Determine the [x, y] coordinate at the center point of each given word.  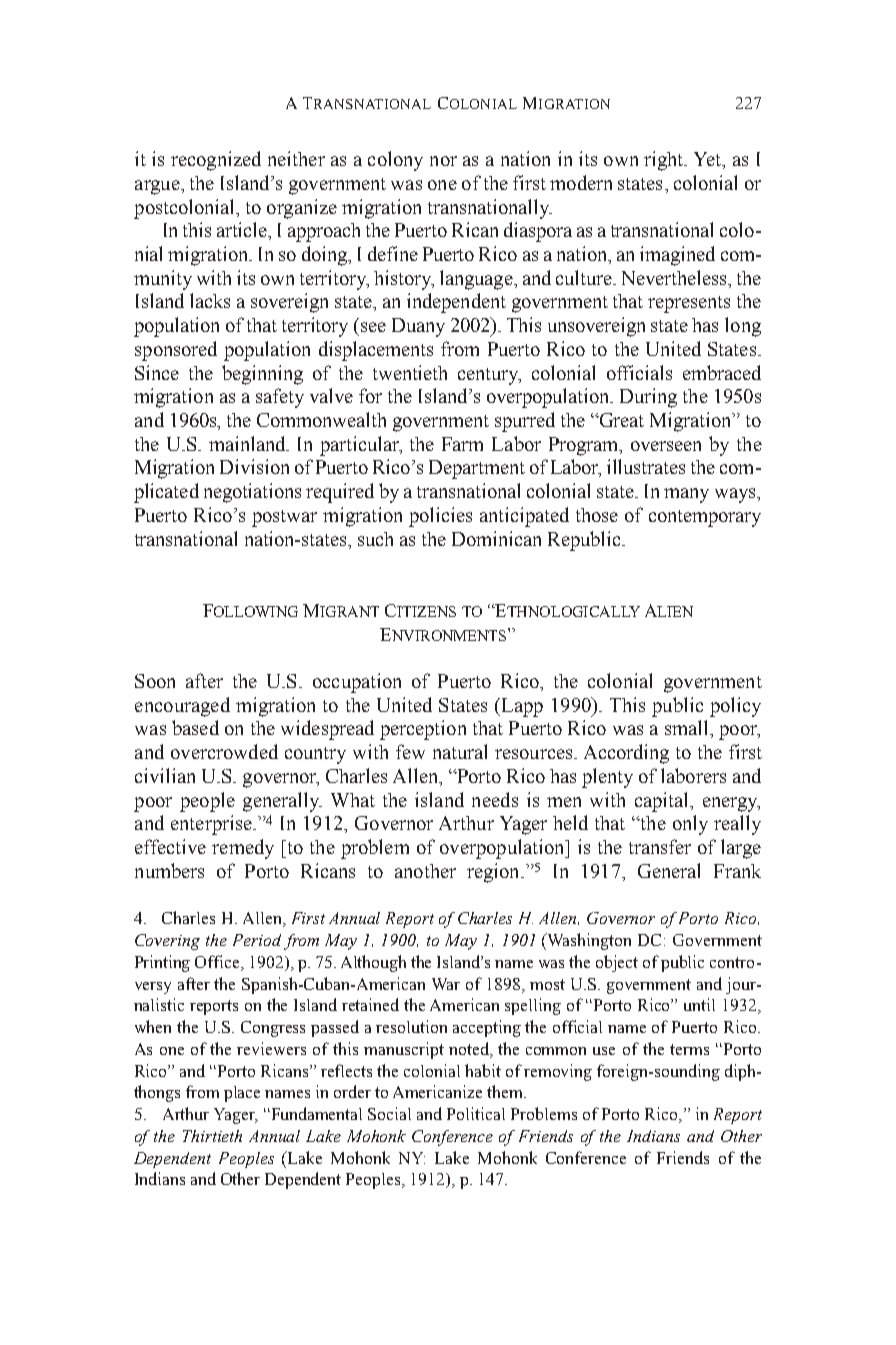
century [489, 376]
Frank [737, 871]
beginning [262, 375]
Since [157, 372]
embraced [722, 372]
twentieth [410, 372]
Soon [155, 681]
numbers [169, 870]
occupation [357, 683]
